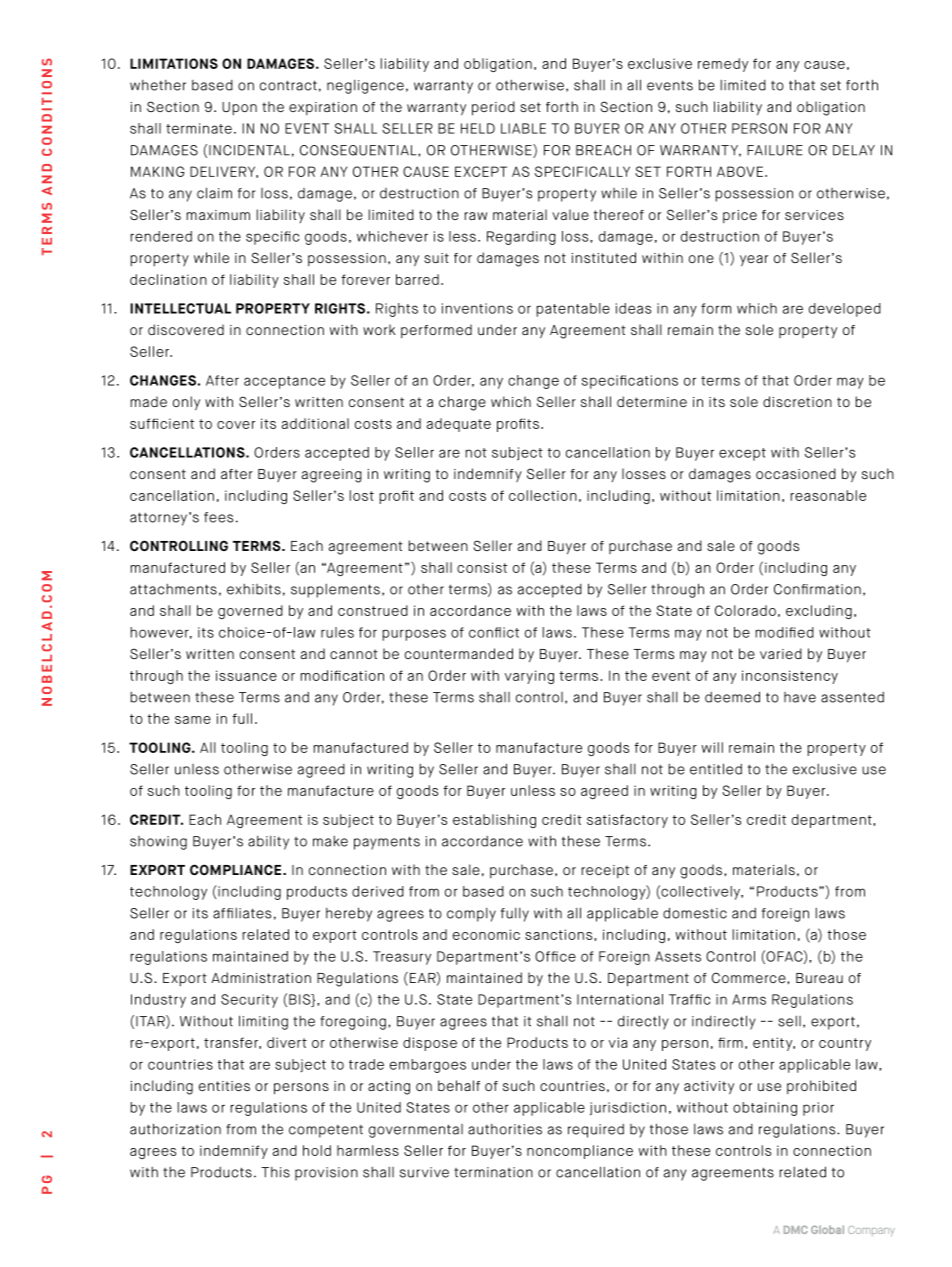 The image size is (952, 1267). What do you see at coordinates (494, 632) in the image?
I see `conflict` at bounding box center [494, 632].
